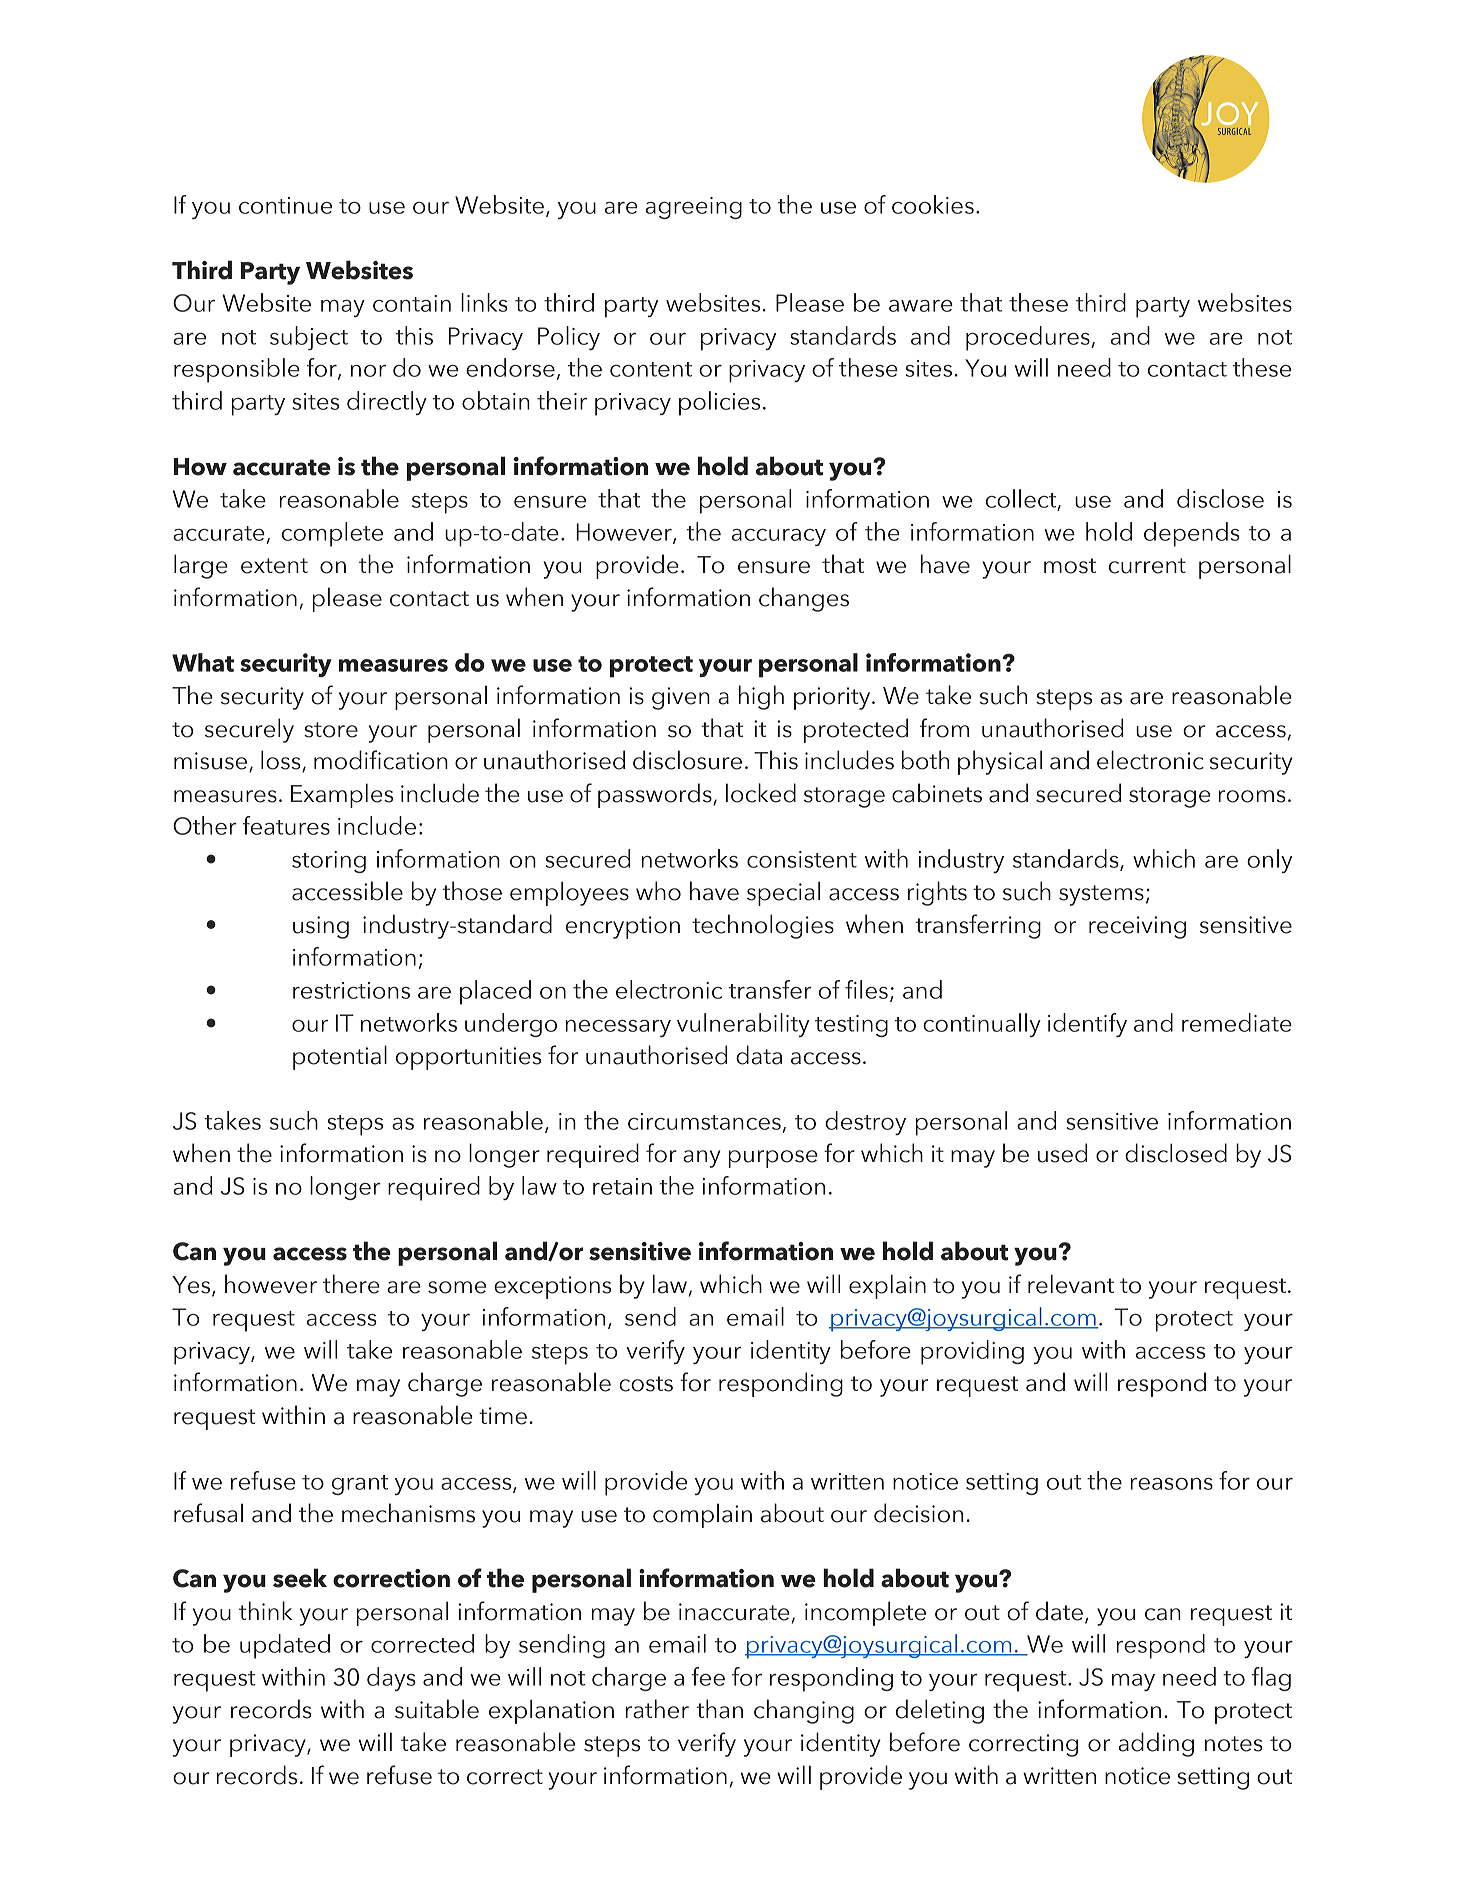 The image size is (1465, 1897). I want to click on procedures, so click(1029, 338).
